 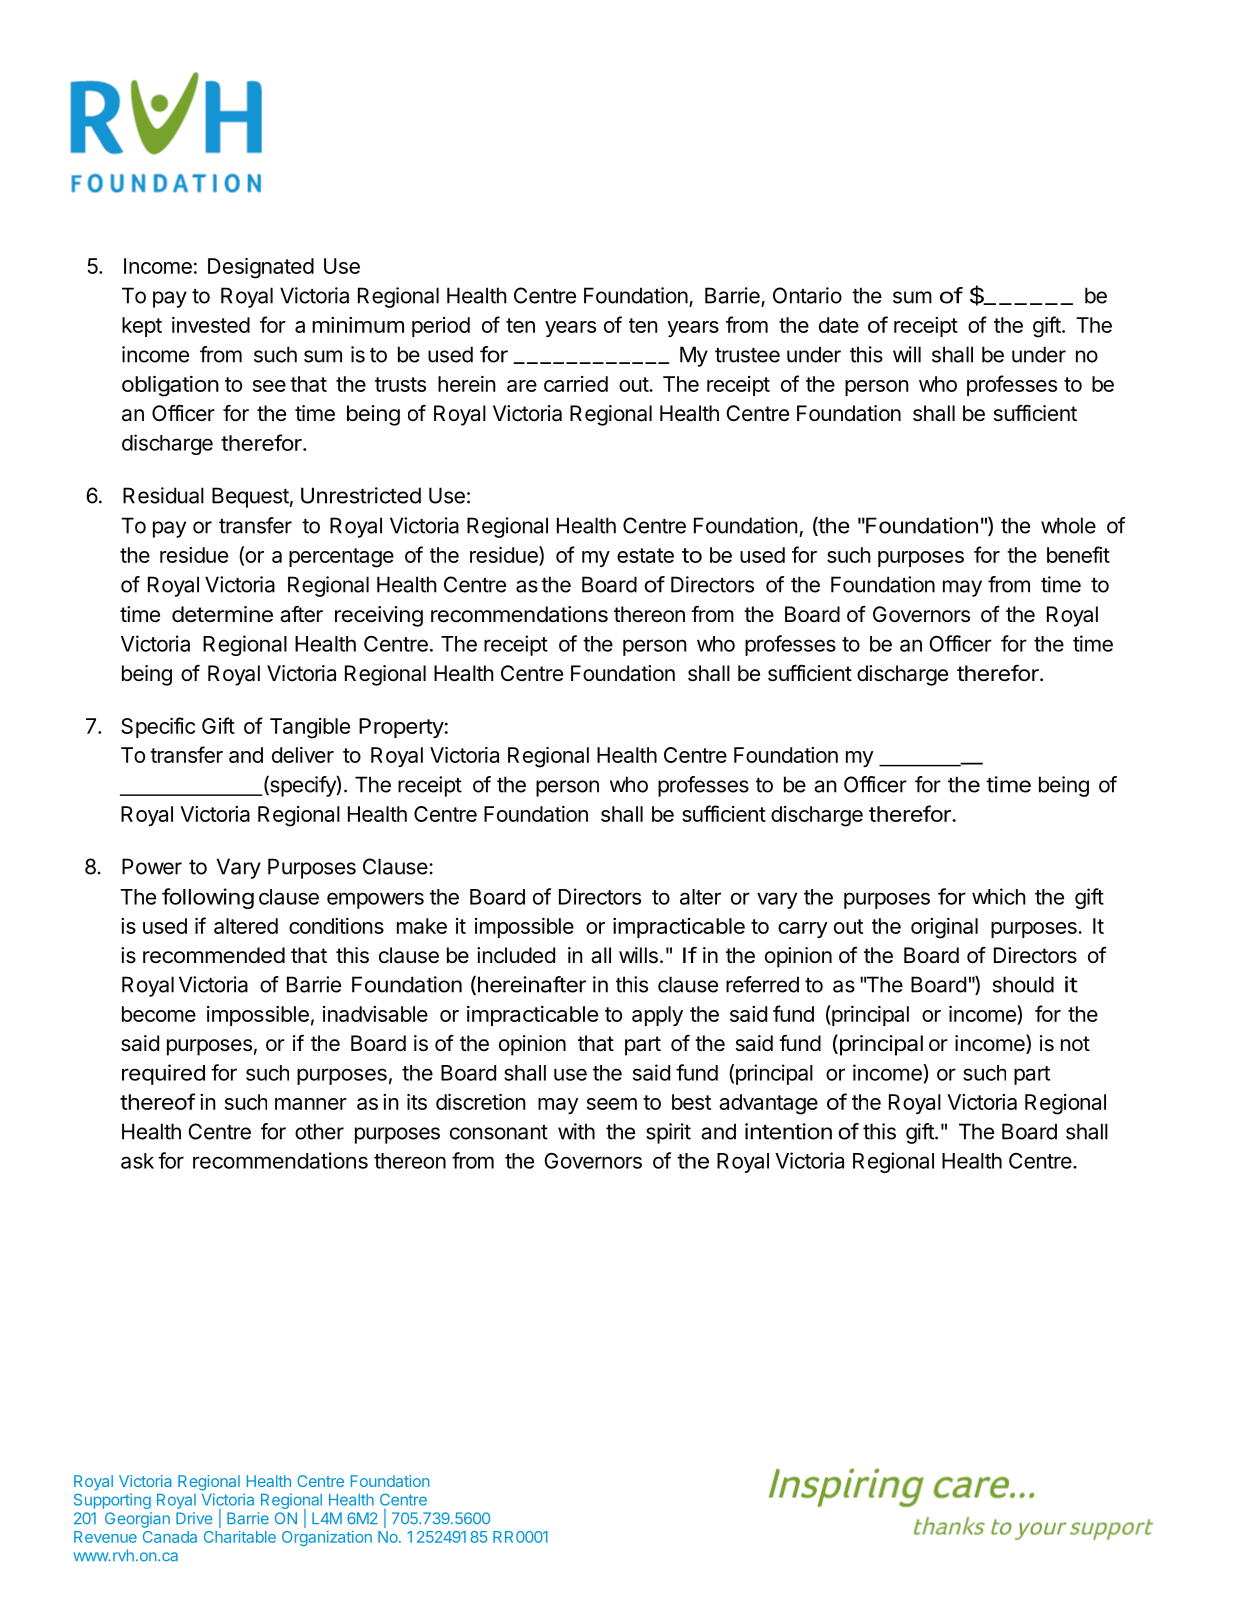 What do you see at coordinates (327, 1538) in the screenshot?
I see `Organization` at bounding box center [327, 1538].
